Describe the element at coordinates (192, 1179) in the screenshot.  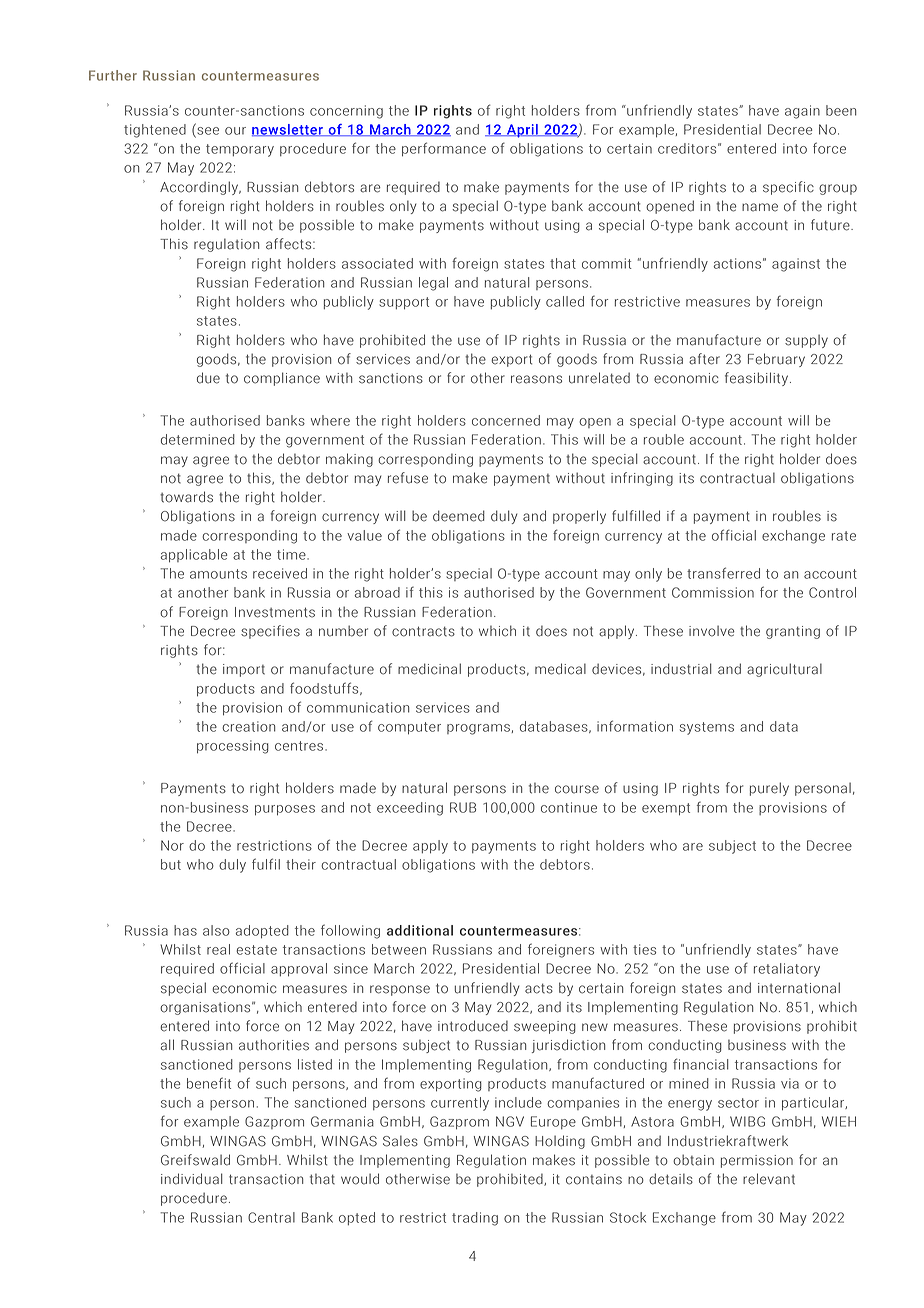
I see `individual` at that location.
